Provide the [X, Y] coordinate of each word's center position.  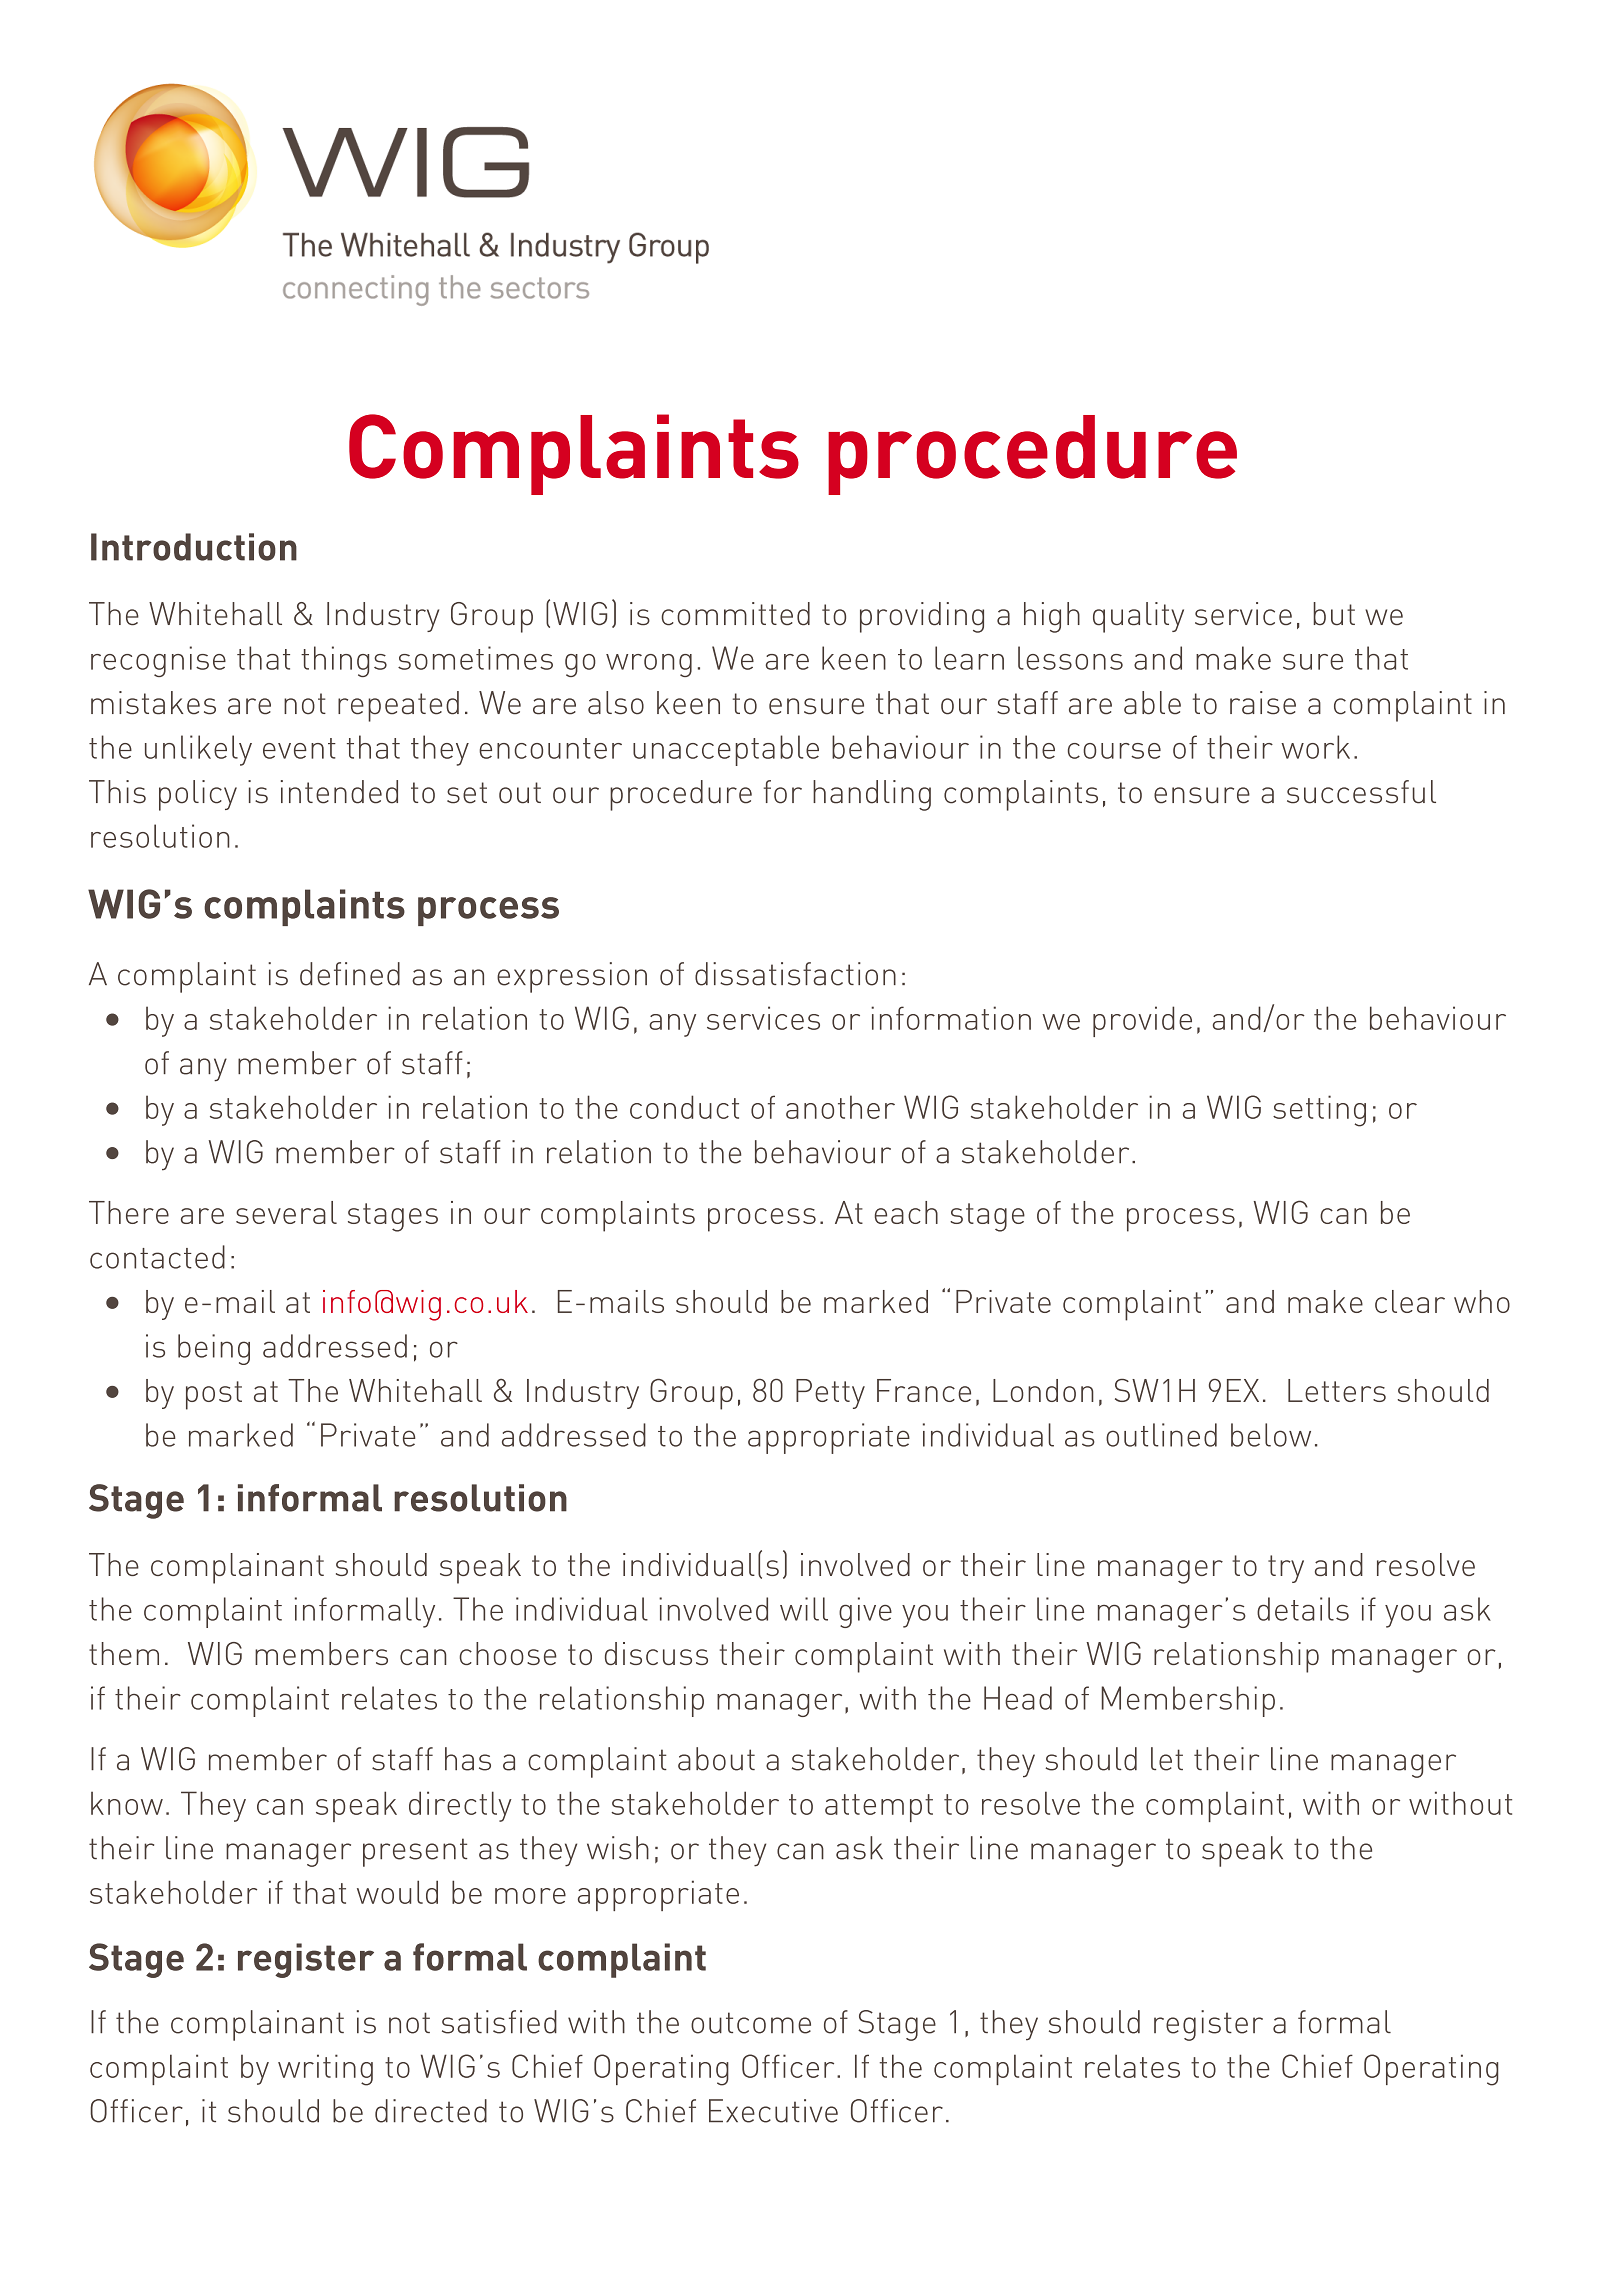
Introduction [194, 547]
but [1334, 614]
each [906, 1212]
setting [1319, 1111]
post [214, 1395]
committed [735, 614]
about [716, 1759]
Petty [830, 1394]
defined [350, 974]
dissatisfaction [795, 974]
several [286, 1212]
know [127, 1803]
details [1303, 1609]
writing [325, 2070]
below [1271, 1435]
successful [1361, 792]
